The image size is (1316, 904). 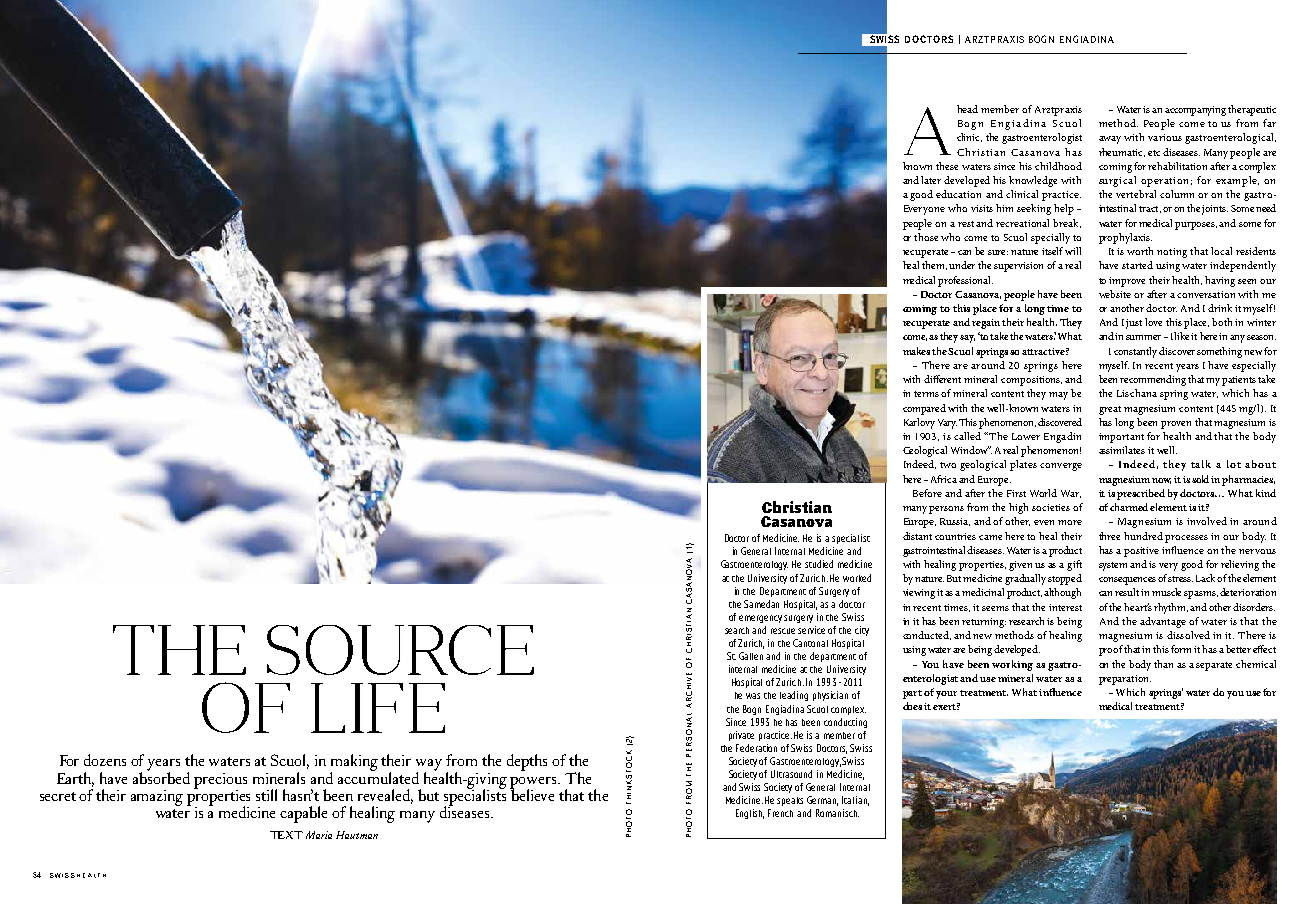 What do you see at coordinates (1110, 140) in the screenshot?
I see `away` at bounding box center [1110, 140].
